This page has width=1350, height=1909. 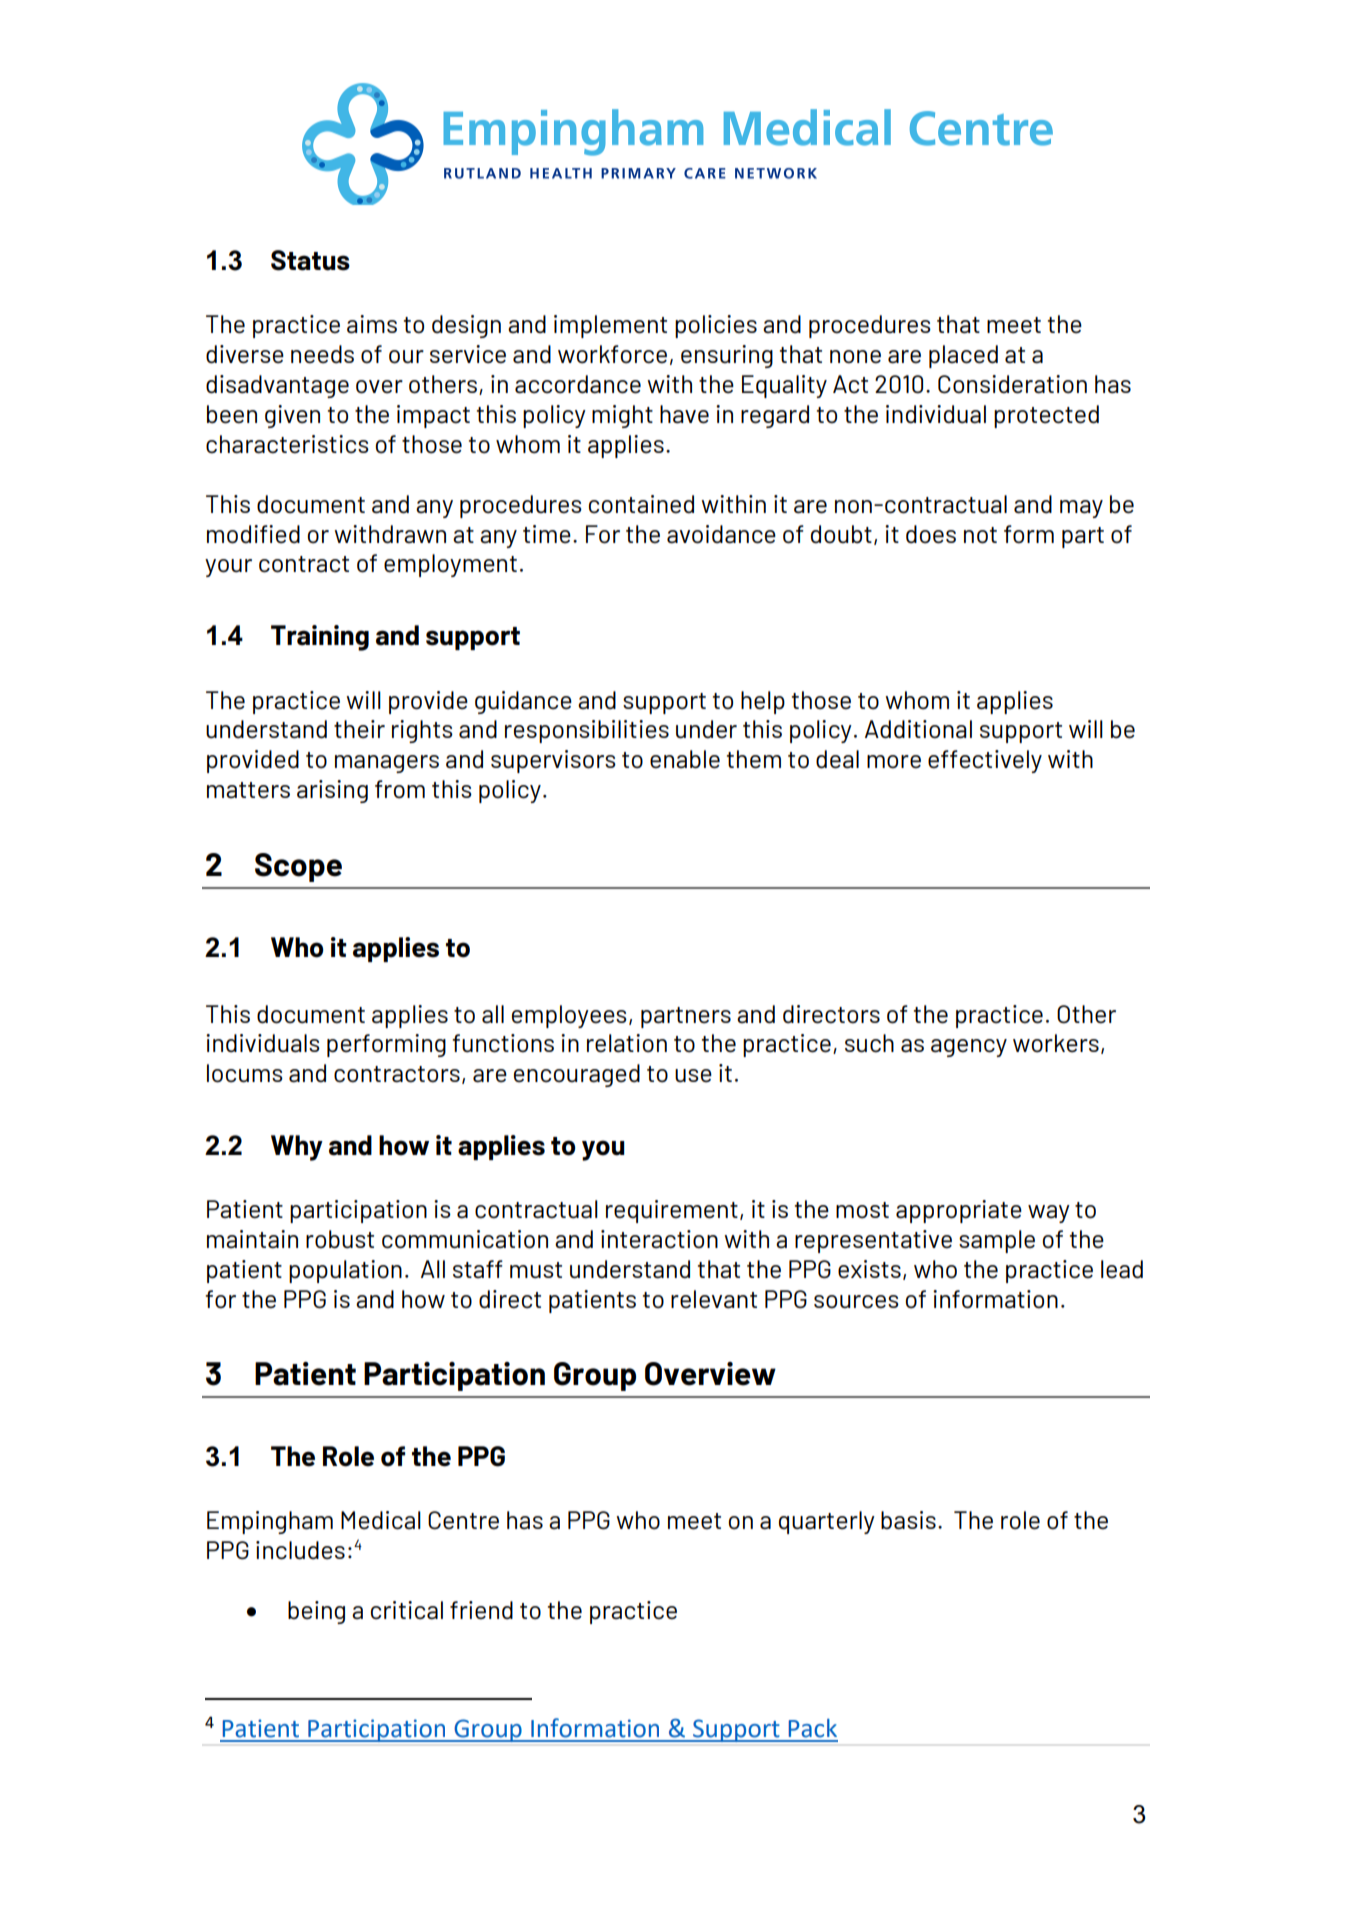 What do you see at coordinates (1056, 1043) in the page?
I see `workers` at bounding box center [1056, 1043].
